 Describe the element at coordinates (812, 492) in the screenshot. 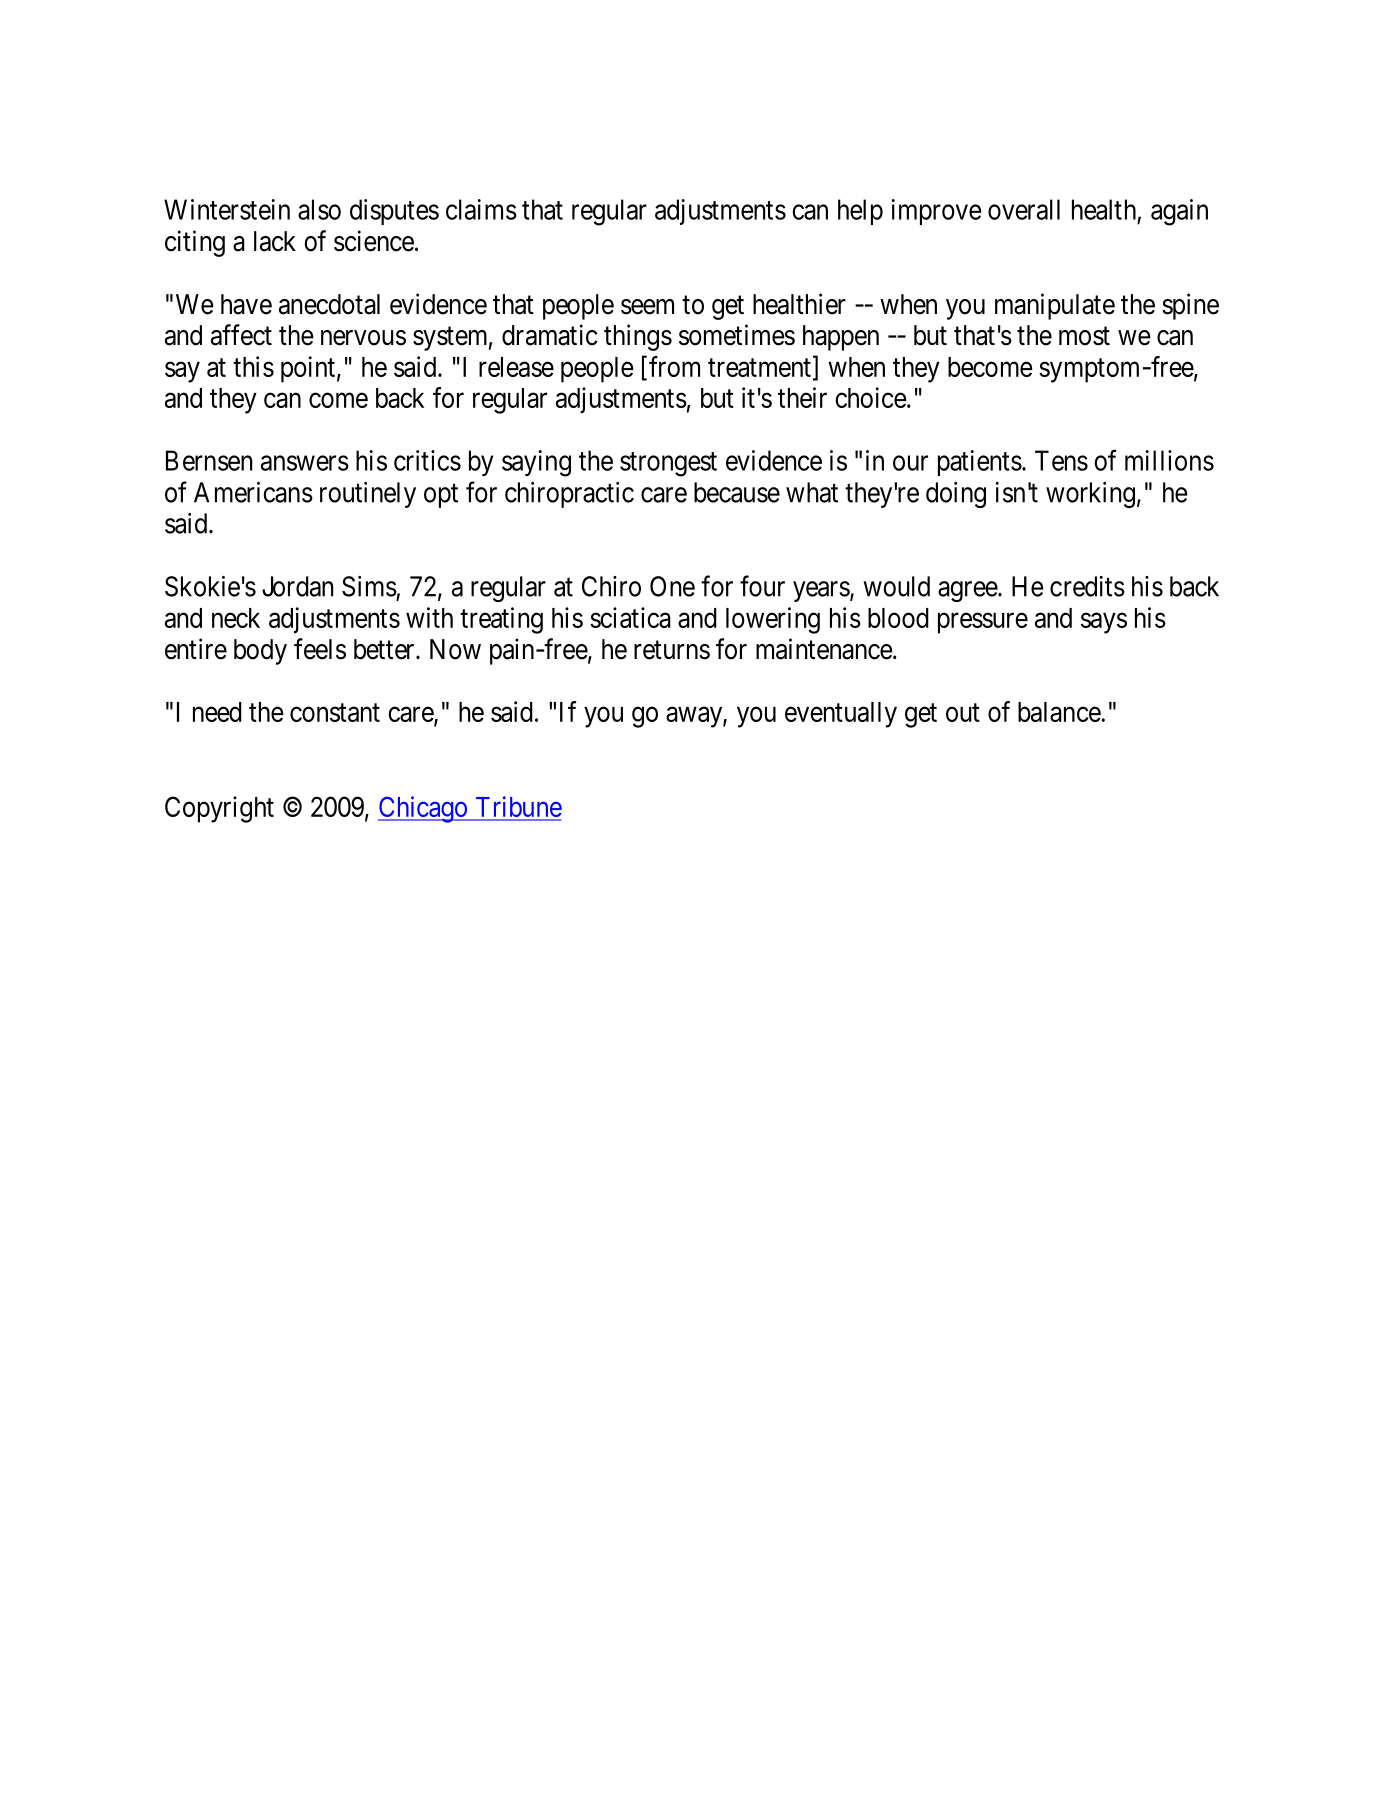

I see `what` at that location.
